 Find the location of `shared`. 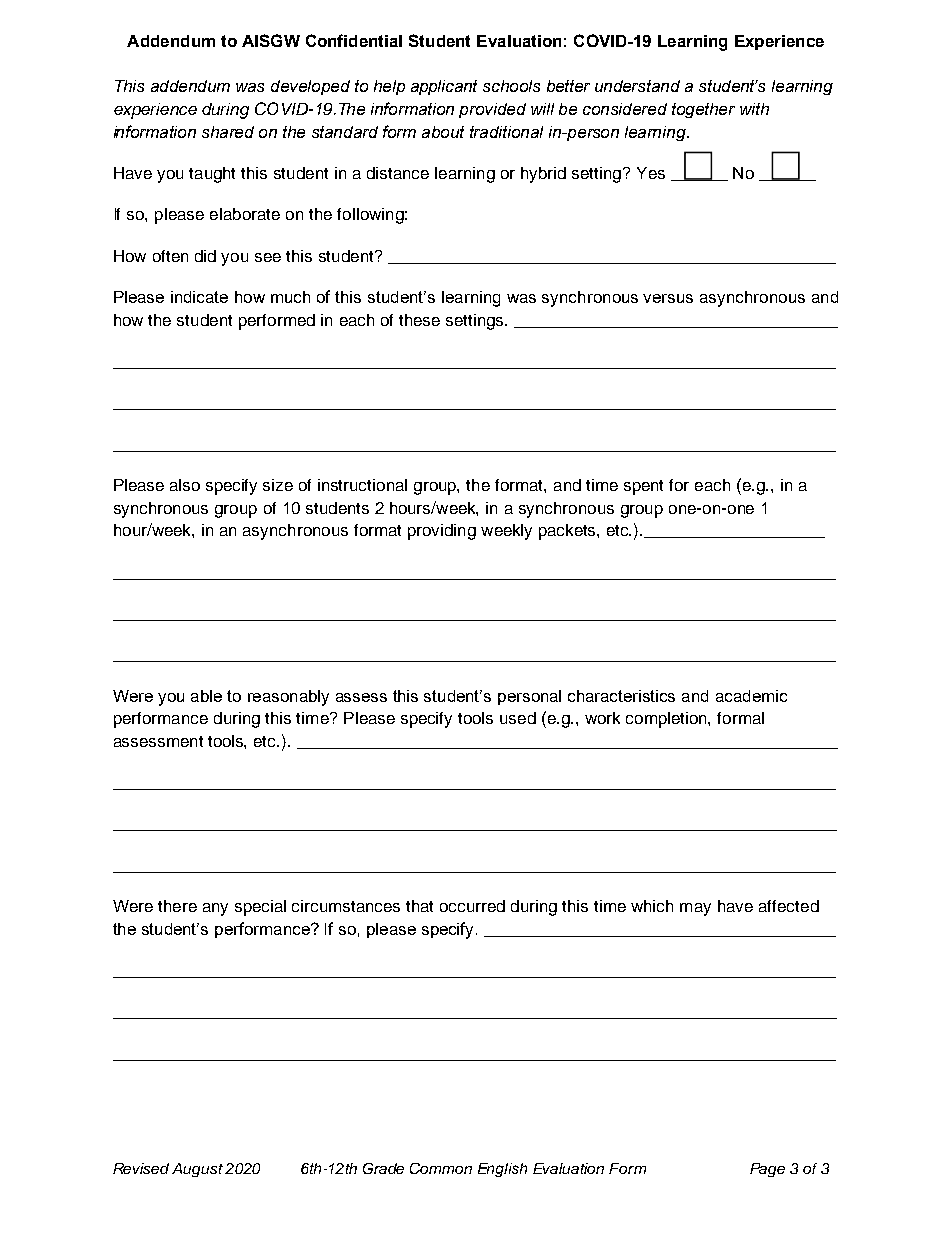

shared is located at coordinates (228, 132).
